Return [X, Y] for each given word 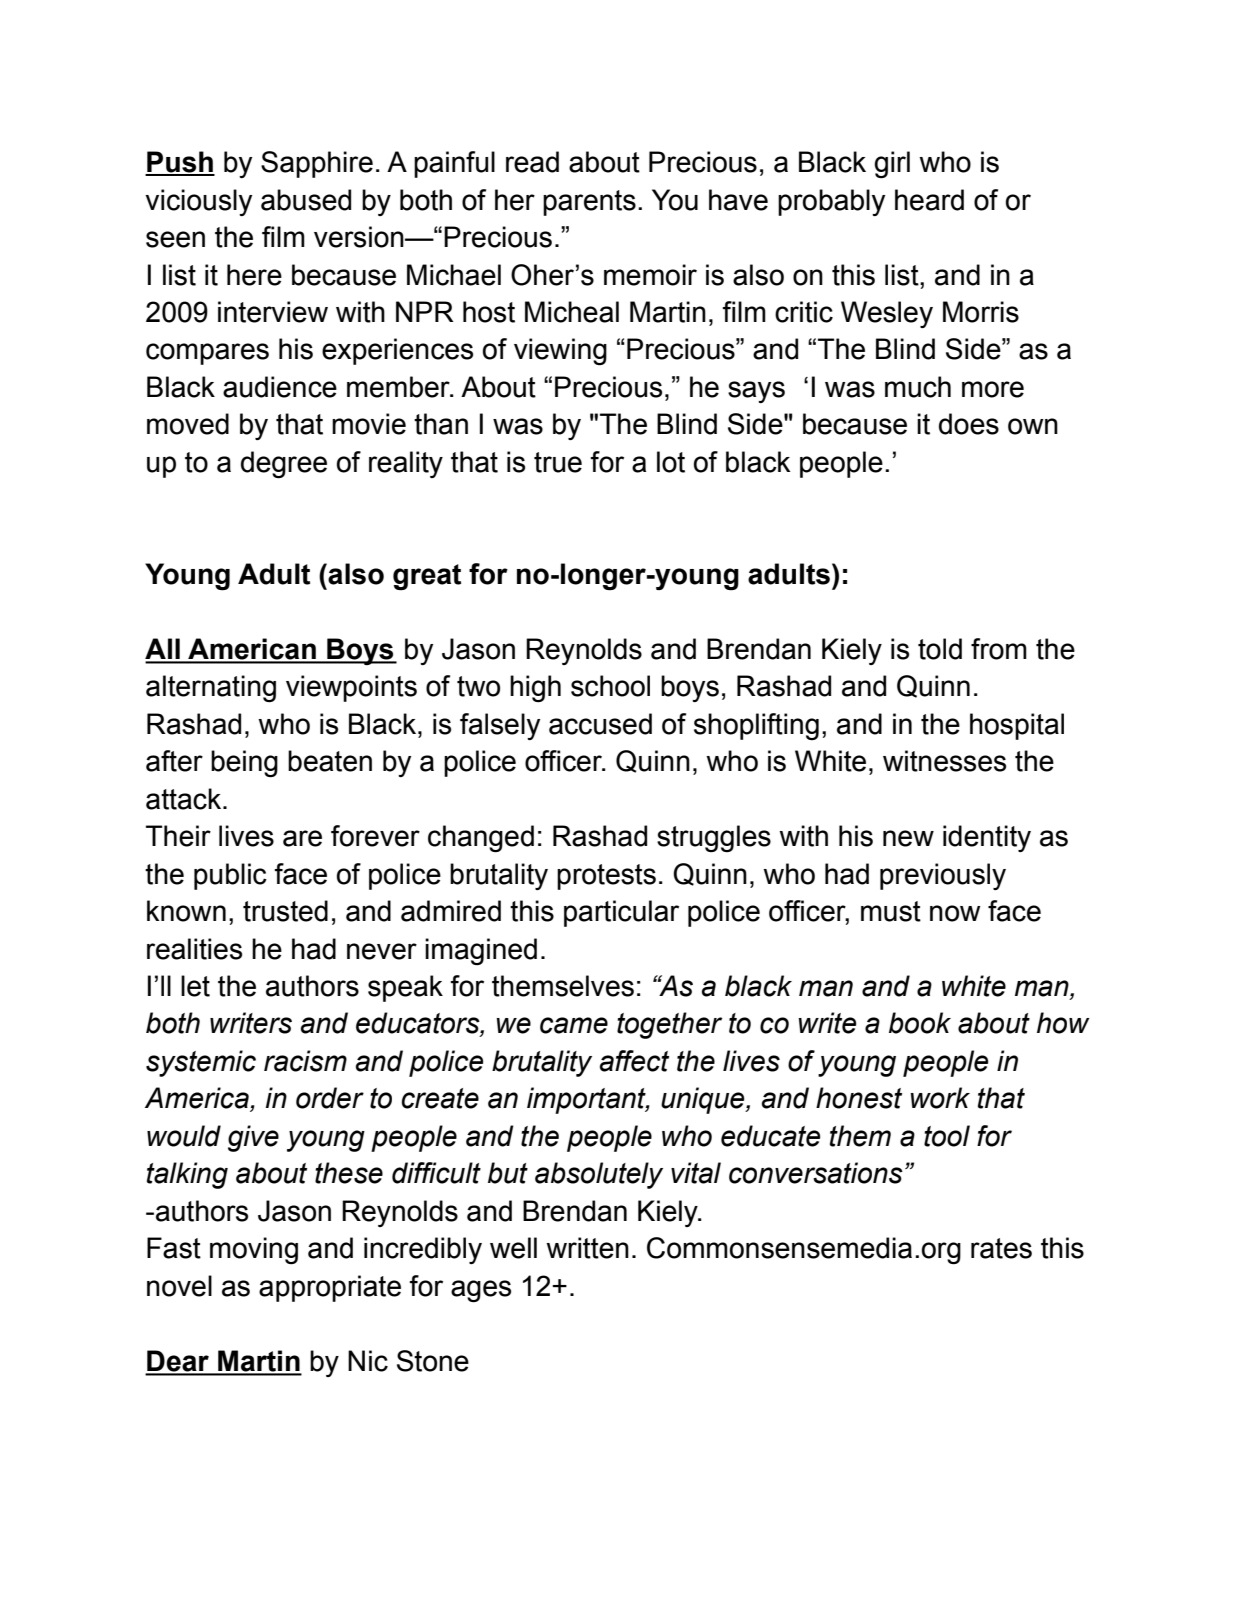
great [427, 577]
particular [621, 913]
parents [589, 203]
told [940, 649]
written [587, 1248]
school [610, 686]
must [891, 911]
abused [306, 200]
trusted [285, 911]
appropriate [330, 1288]
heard [929, 200]
